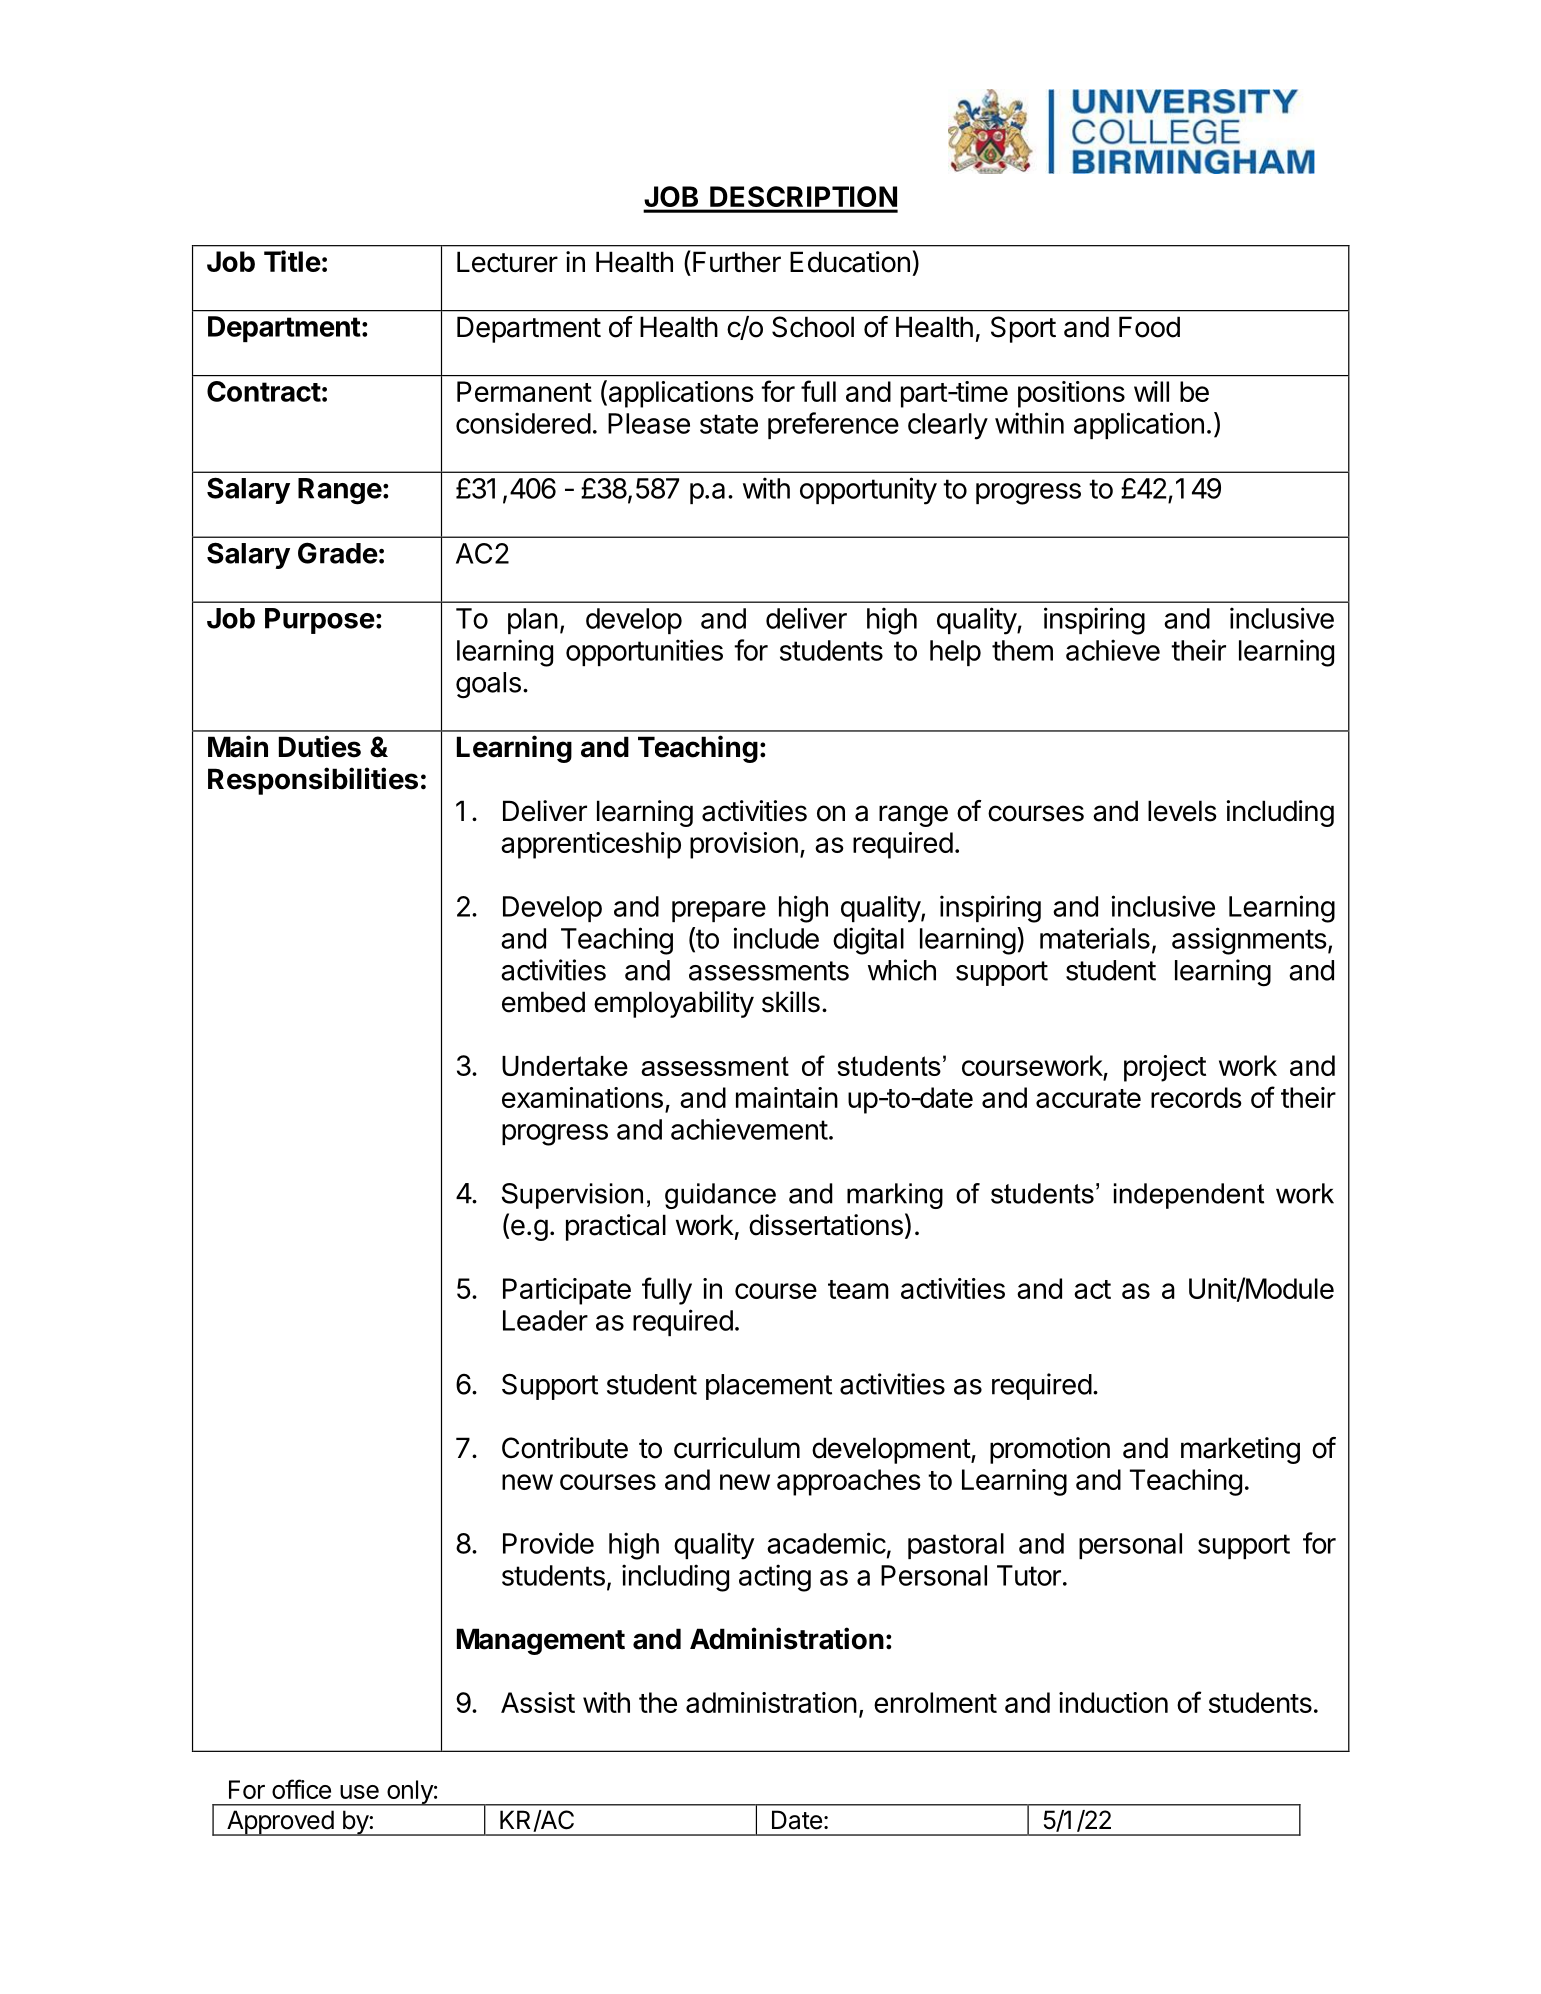  Describe the element at coordinates (1022, 650) in the document. I see `them` at that location.
